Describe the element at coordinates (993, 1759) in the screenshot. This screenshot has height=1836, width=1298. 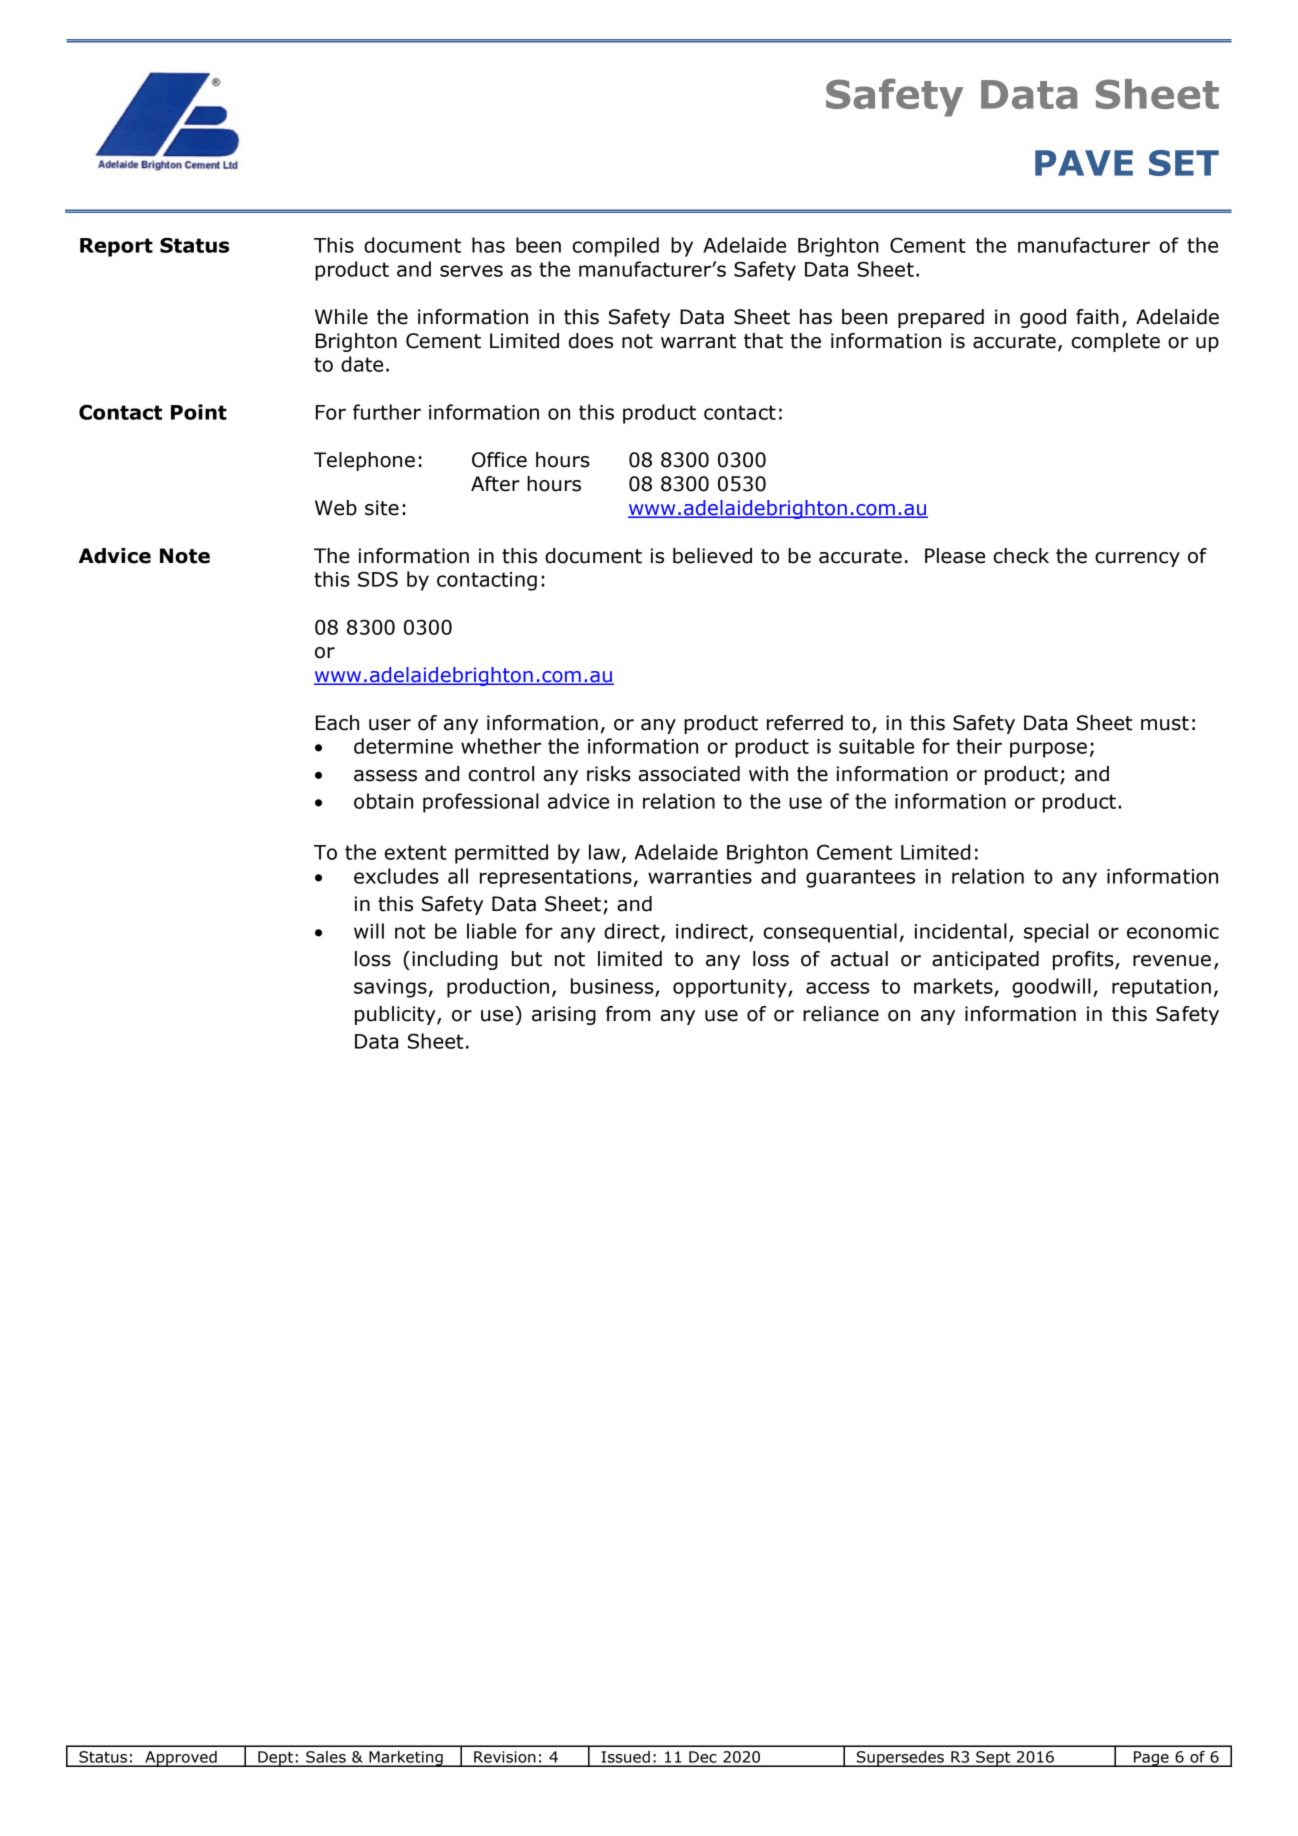
I see `Sept` at that location.
